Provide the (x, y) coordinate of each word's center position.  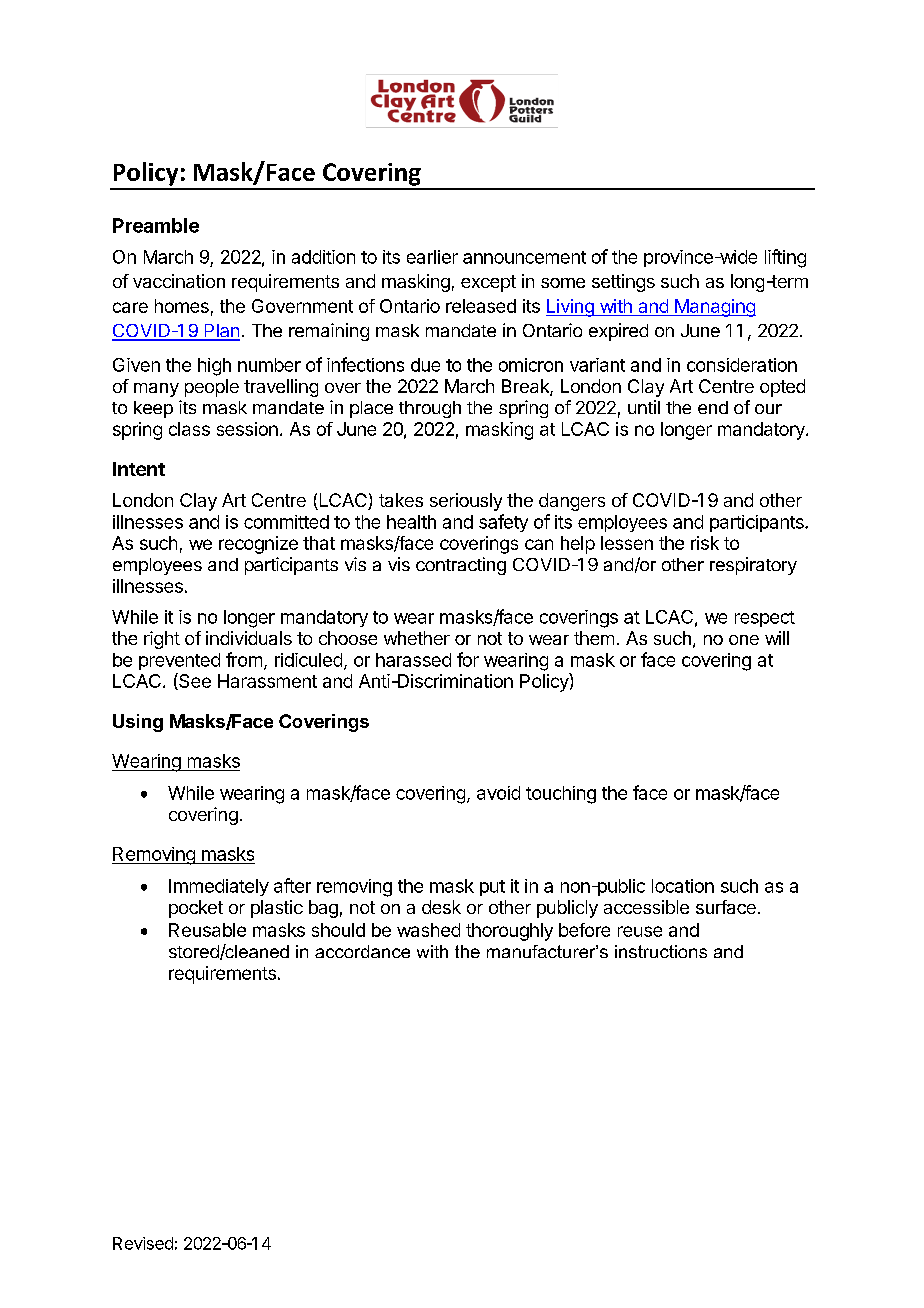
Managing (714, 308)
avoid (498, 793)
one (744, 640)
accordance (362, 951)
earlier (432, 257)
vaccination (179, 281)
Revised (143, 1243)
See (194, 681)
